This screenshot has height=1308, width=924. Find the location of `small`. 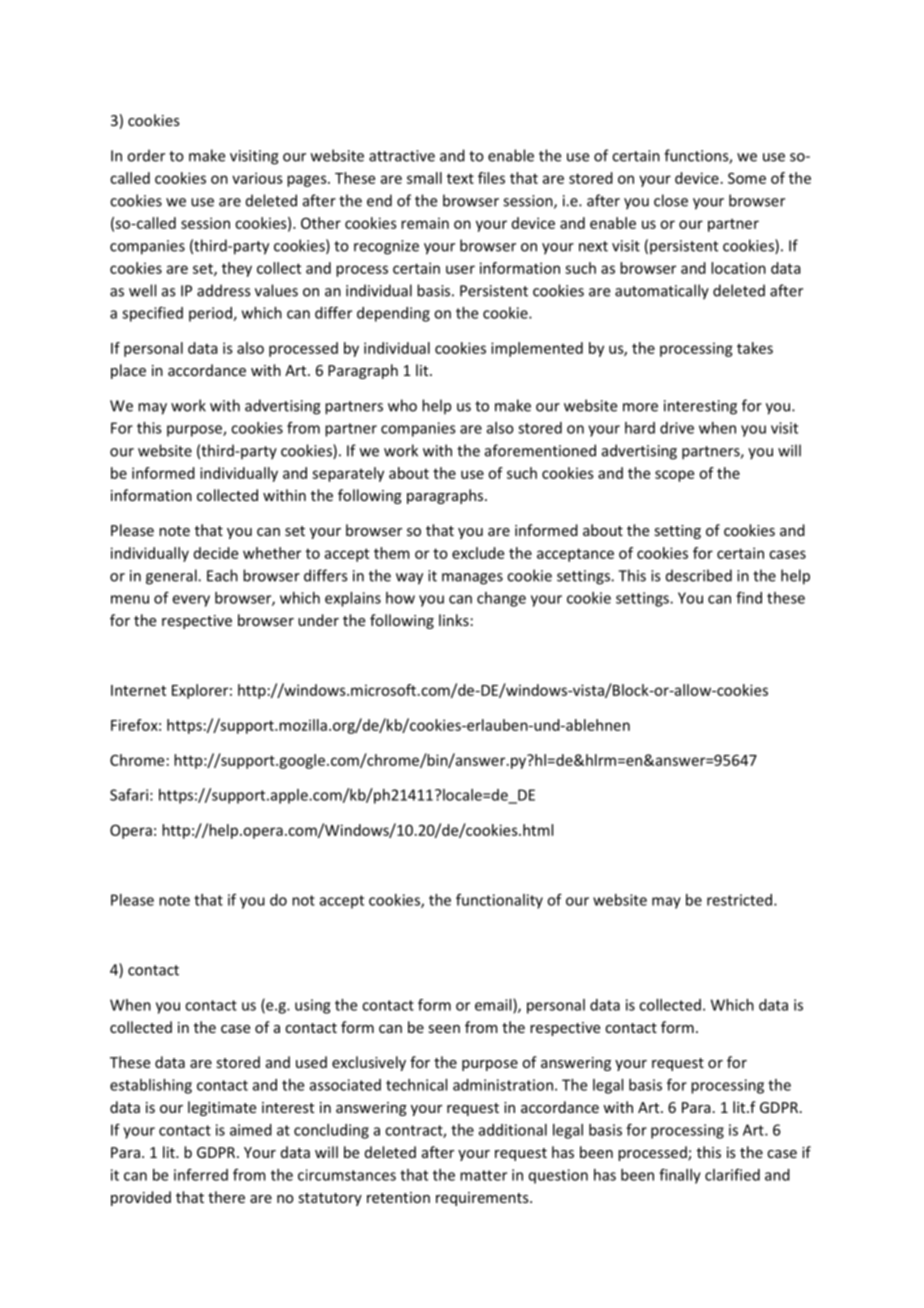

small is located at coordinates (424, 178).
